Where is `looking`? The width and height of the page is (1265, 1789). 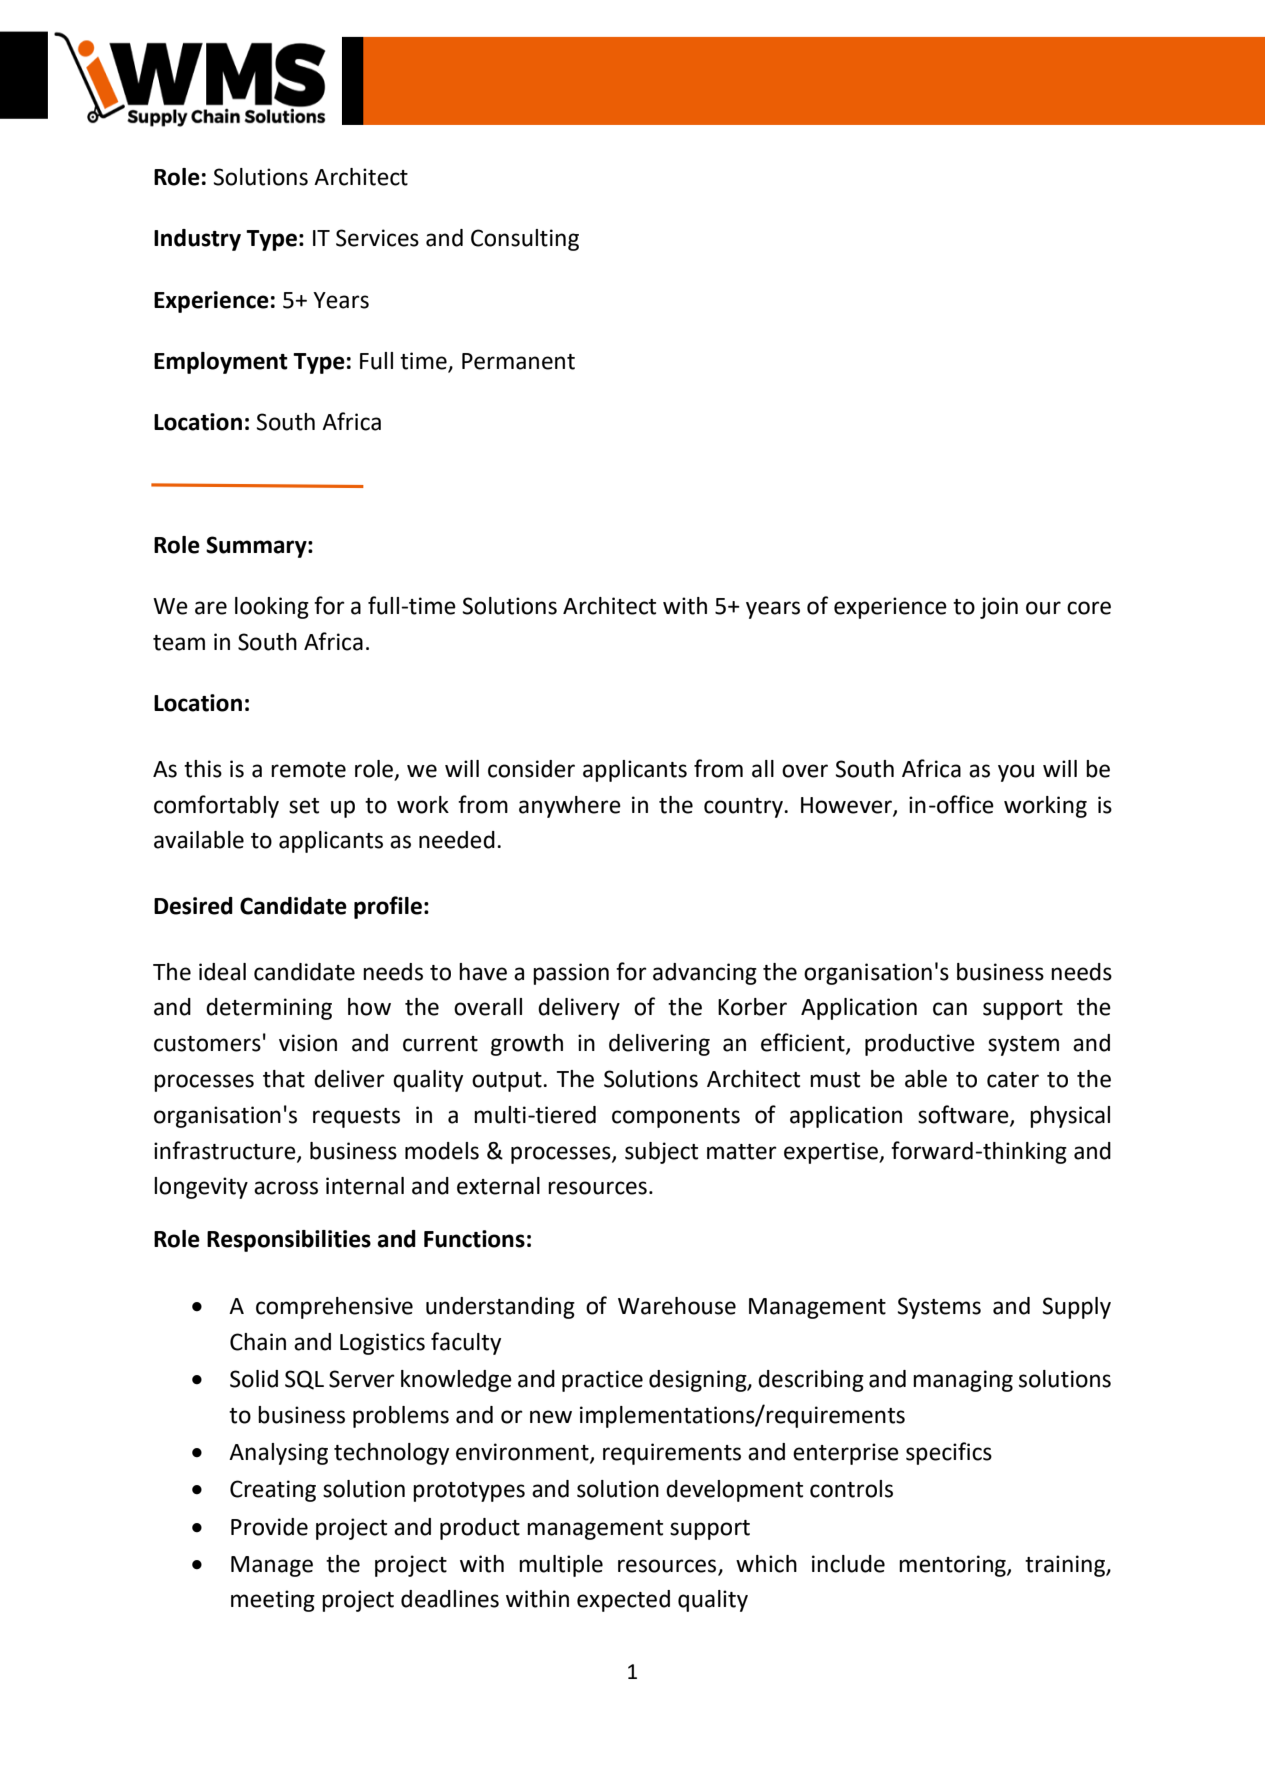
looking is located at coordinates (272, 608).
